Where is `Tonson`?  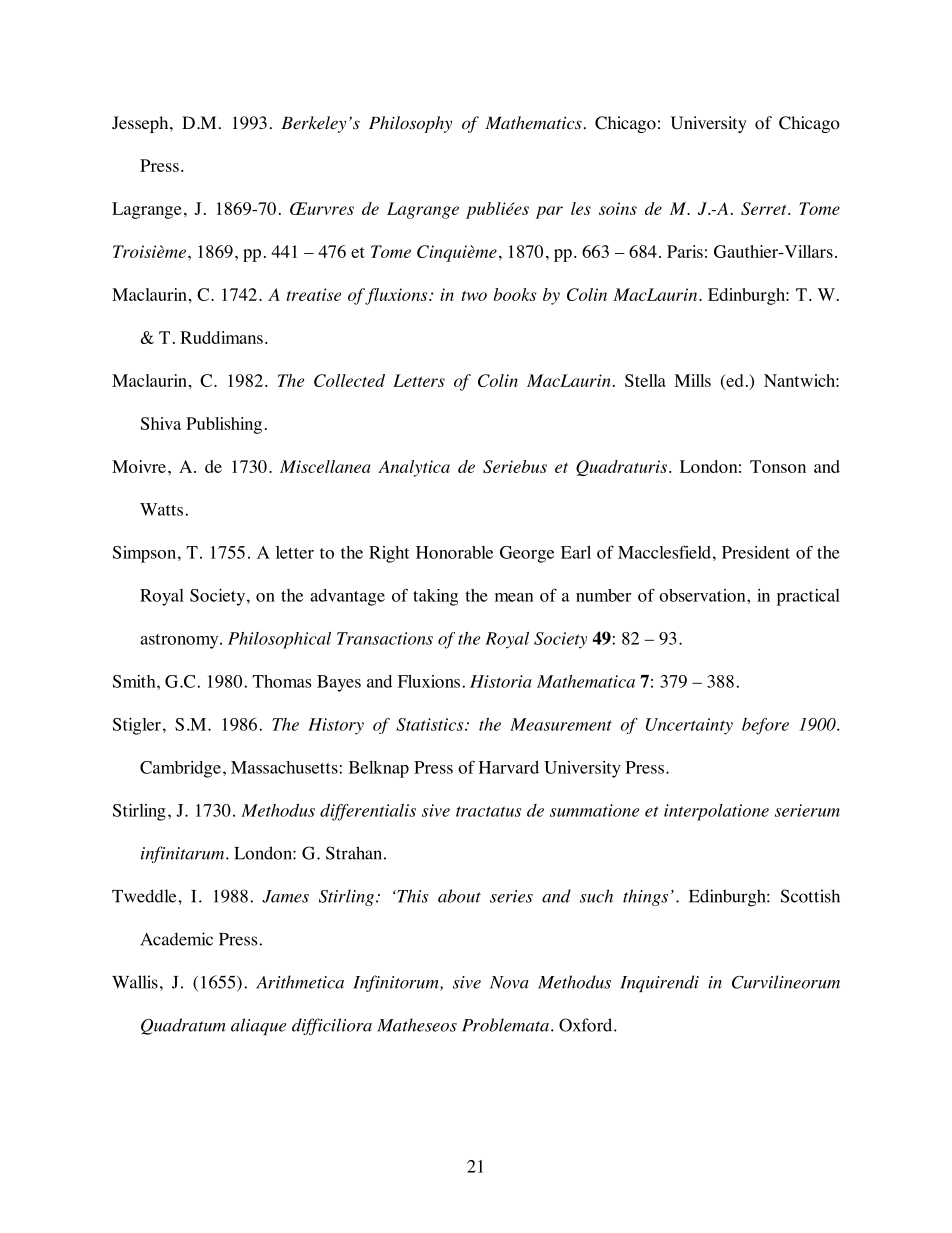
Tonson is located at coordinates (778, 466).
